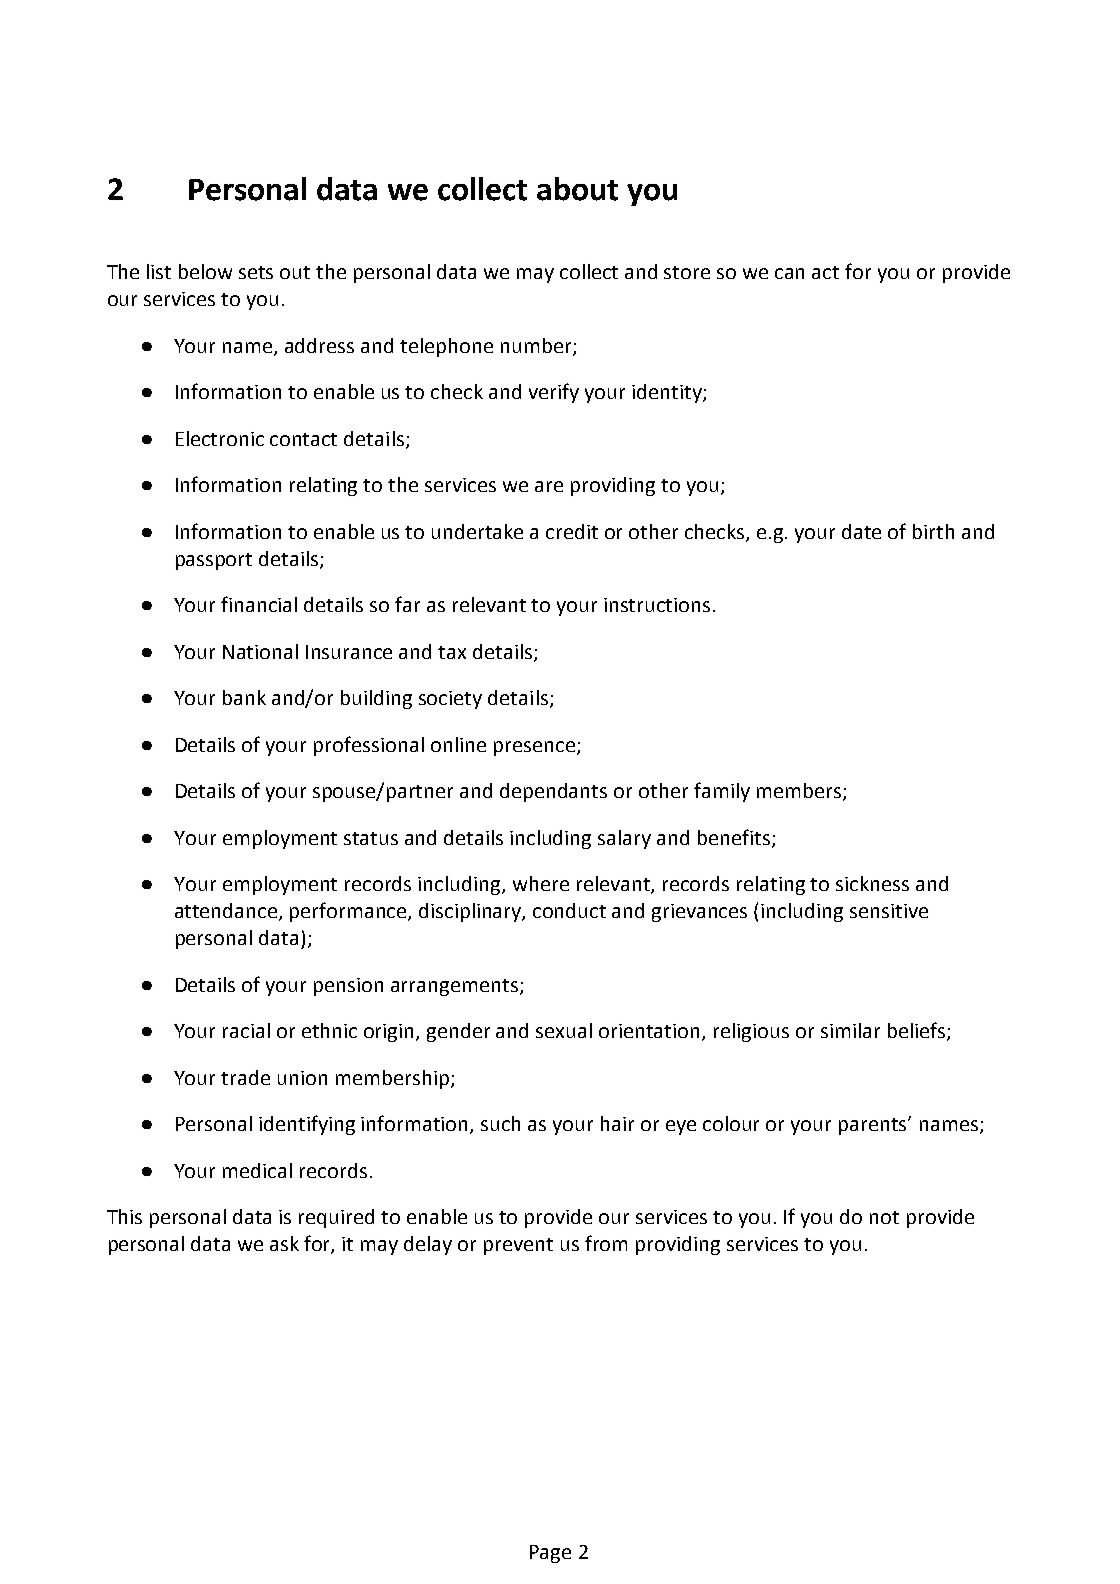 The height and width of the screenshot is (1584, 1120). What do you see at coordinates (789, 273) in the screenshot?
I see `can` at bounding box center [789, 273].
